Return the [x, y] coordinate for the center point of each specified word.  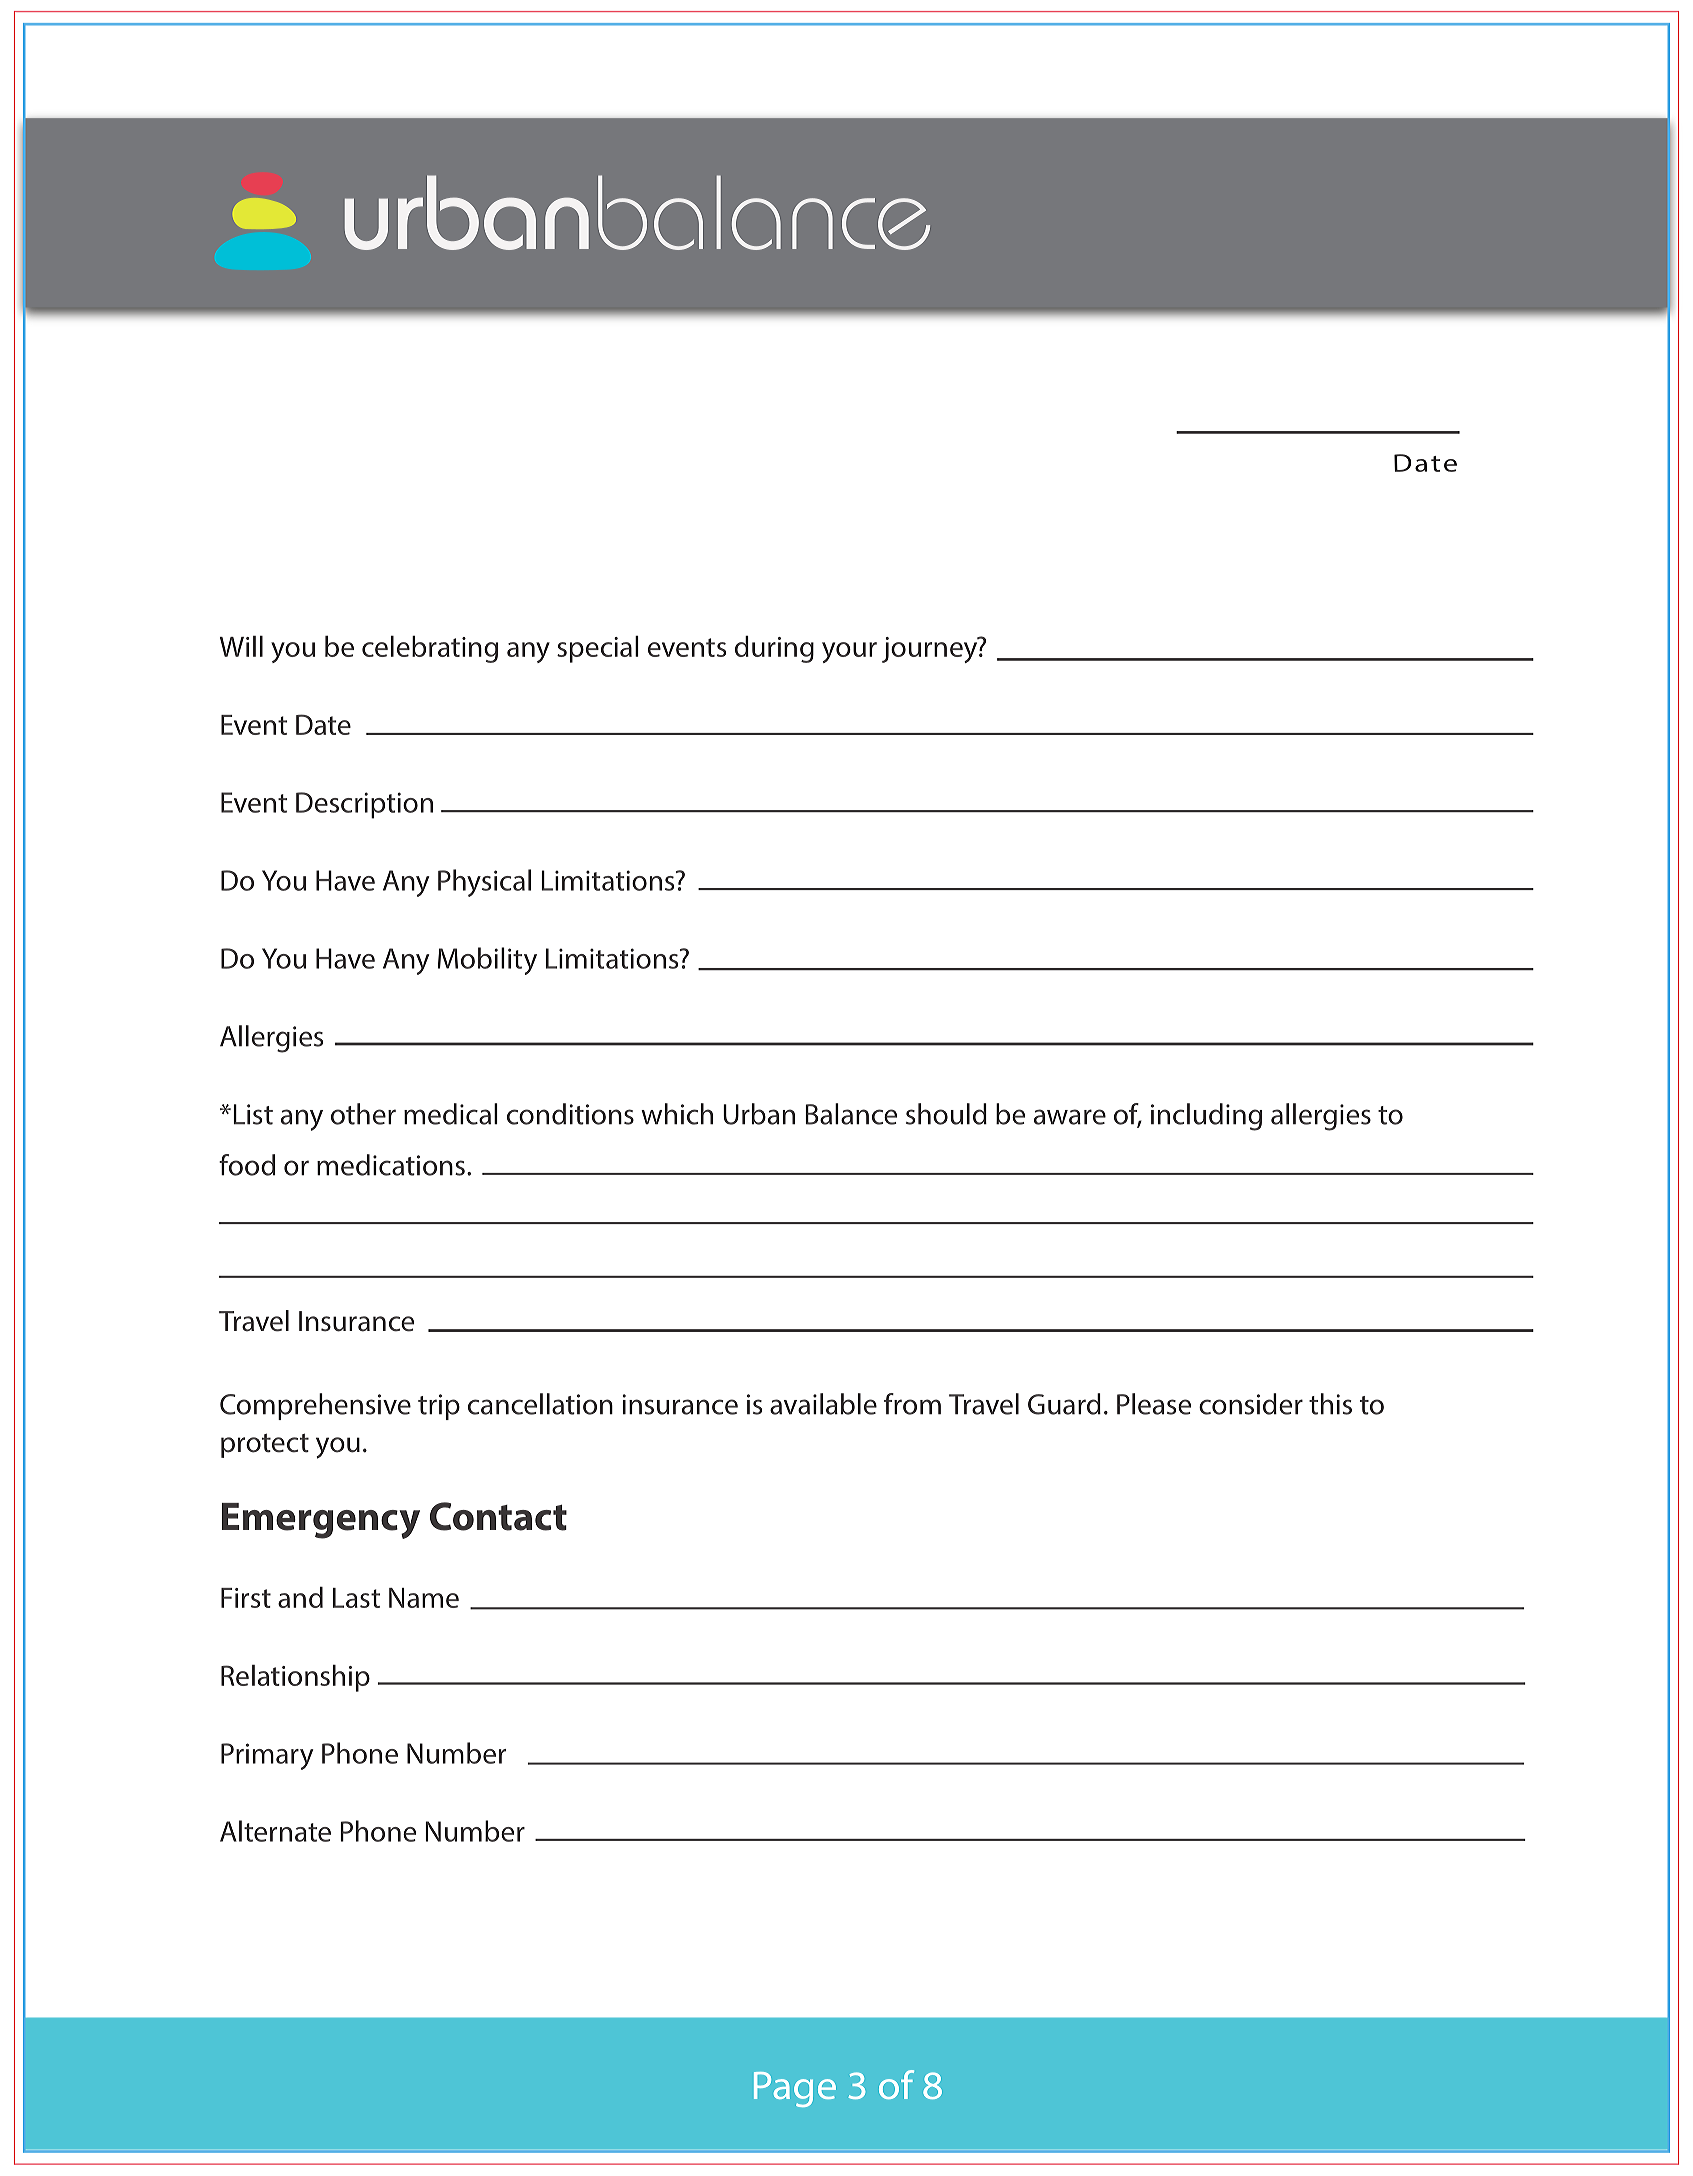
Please [1154, 1404]
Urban [759, 1114]
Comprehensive [315, 1406]
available [823, 1404]
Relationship [295, 1678]
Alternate [275, 1831]
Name [424, 1598]
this [1330, 1404]
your [849, 652]
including [1206, 1117]
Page [795, 2089]
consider [1251, 1404]
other [363, 1114]
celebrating [430, 649]
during [774, 649]
